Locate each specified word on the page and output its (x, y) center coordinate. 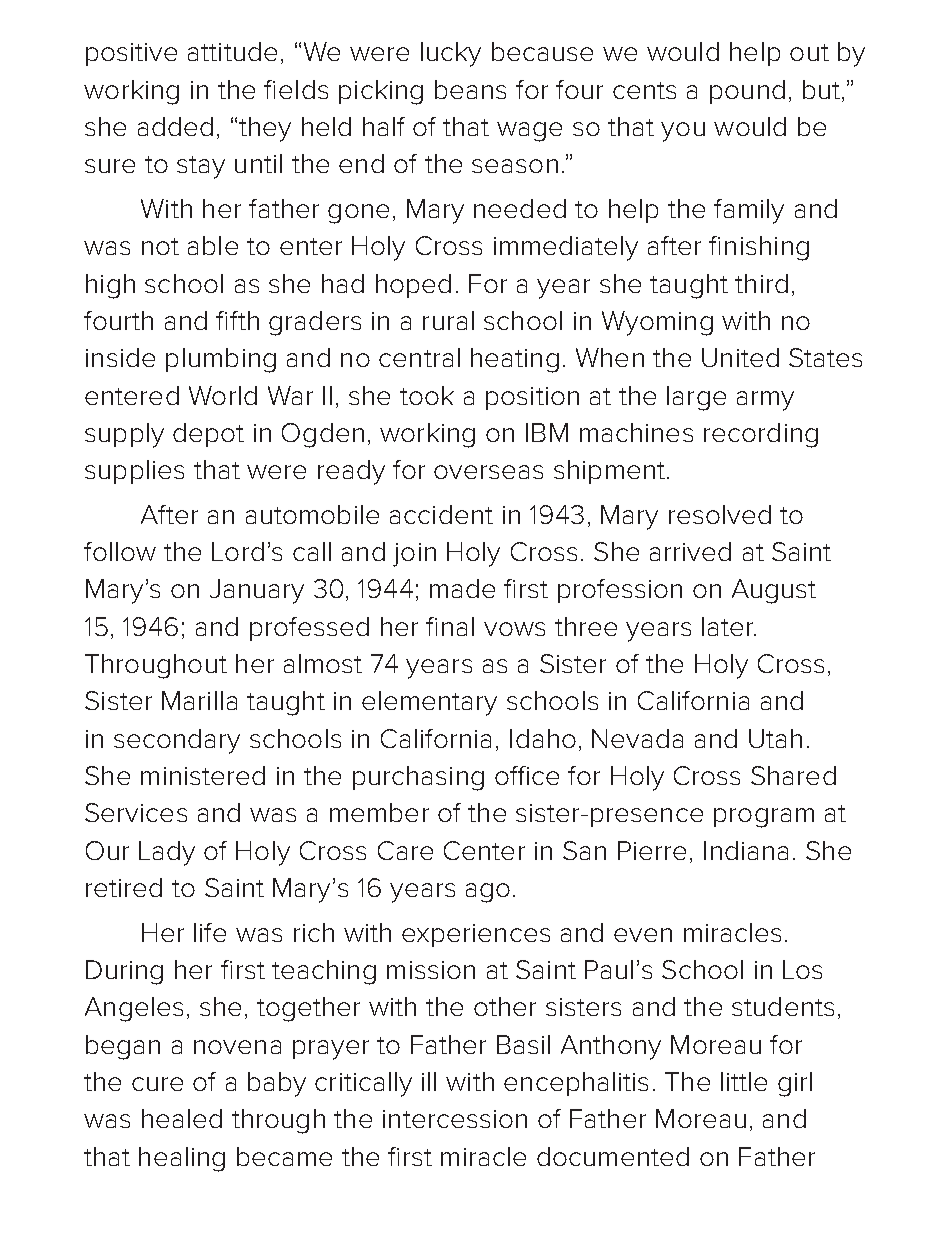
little (744, 1081)
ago (488, 893)
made (462, 588)
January (257, 591)
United (740, 357)
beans (470, 89)
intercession (455, 1119)
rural (448, 320)
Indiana (746, 850)
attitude (232, 51)
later (729, 626)
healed (182, 1118)
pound (747, 92)
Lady (167, 853)
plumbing (221, 360)
